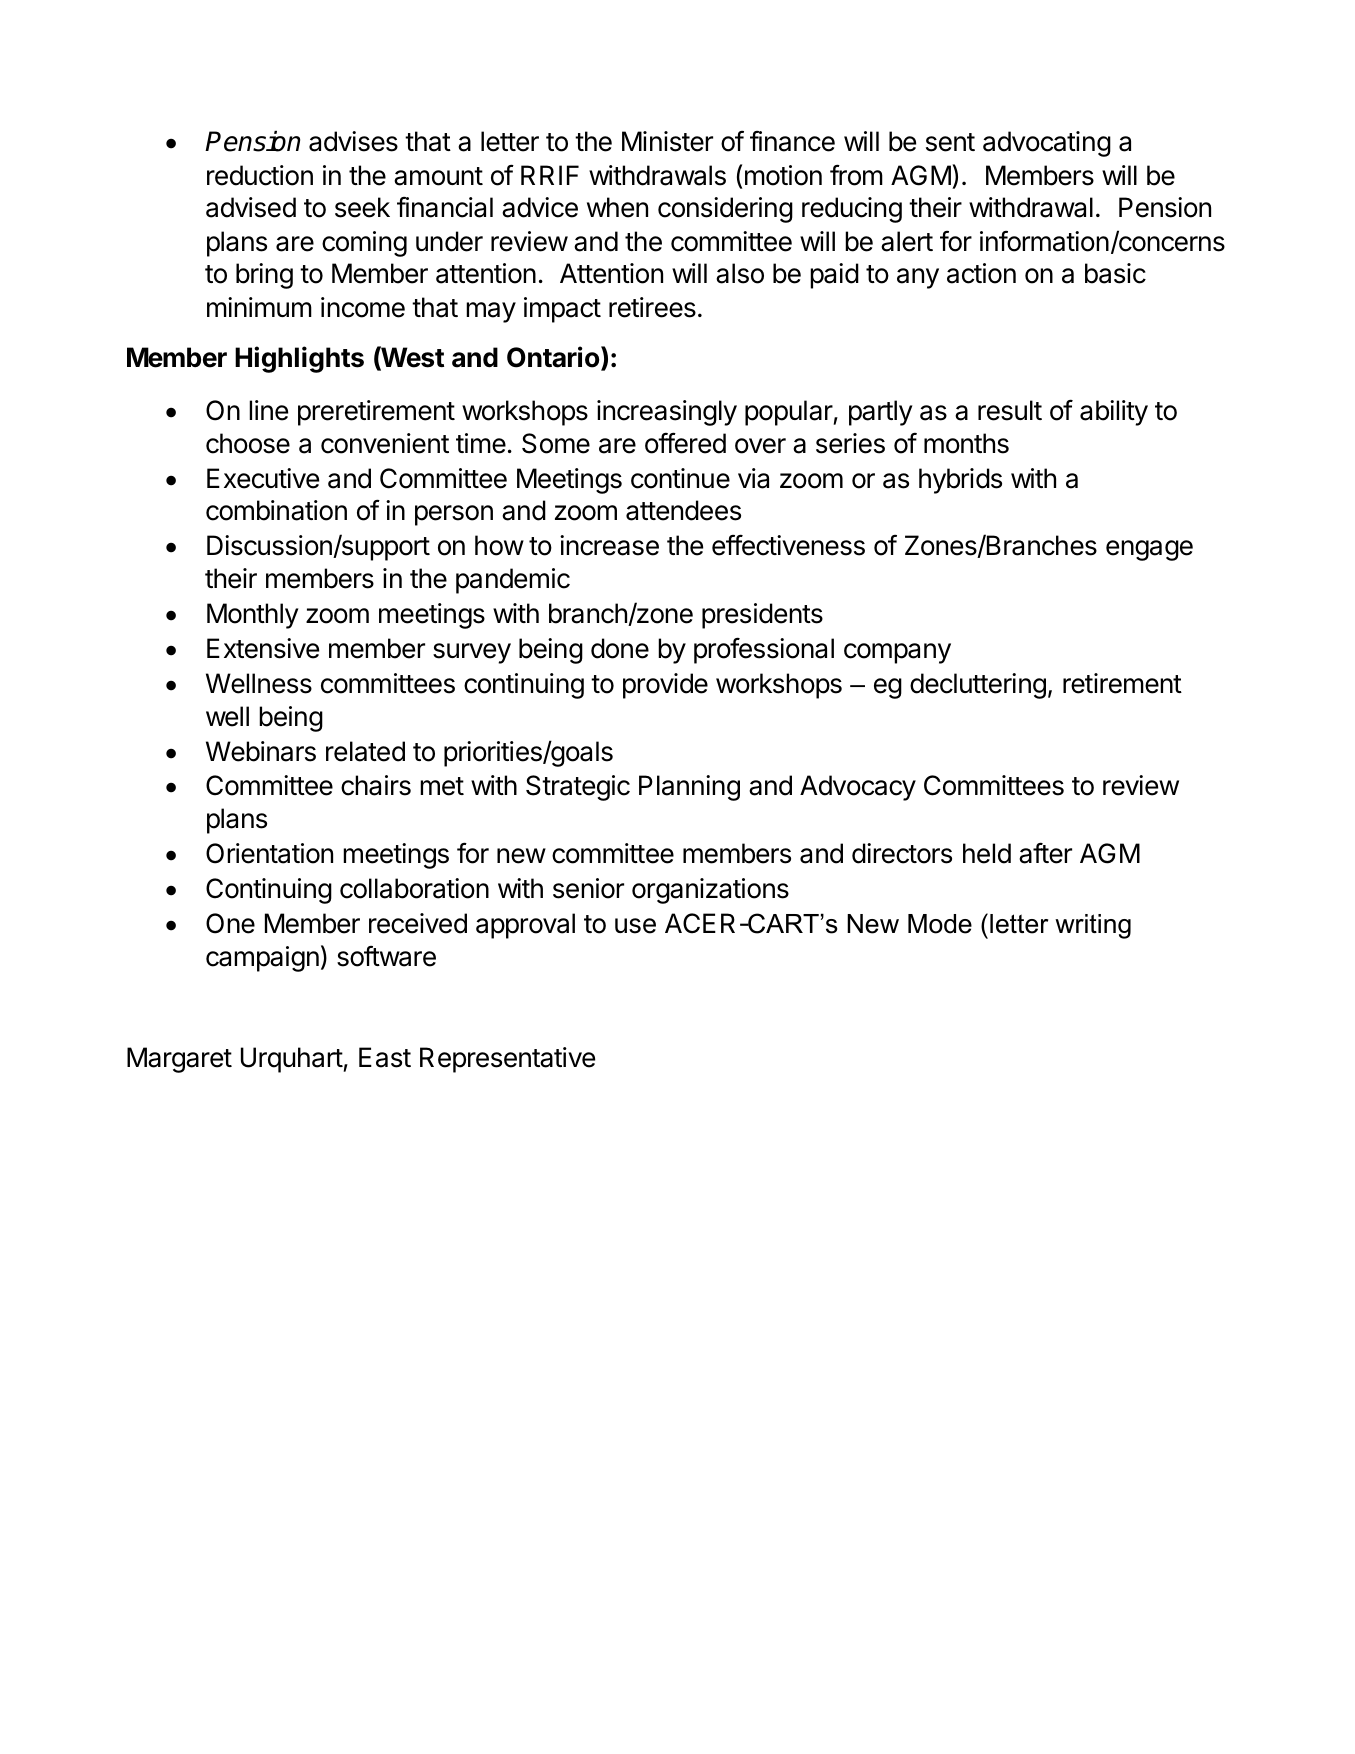  Describe the element at coordinates (762, 616) in the image. I see `presidents` at that location.
